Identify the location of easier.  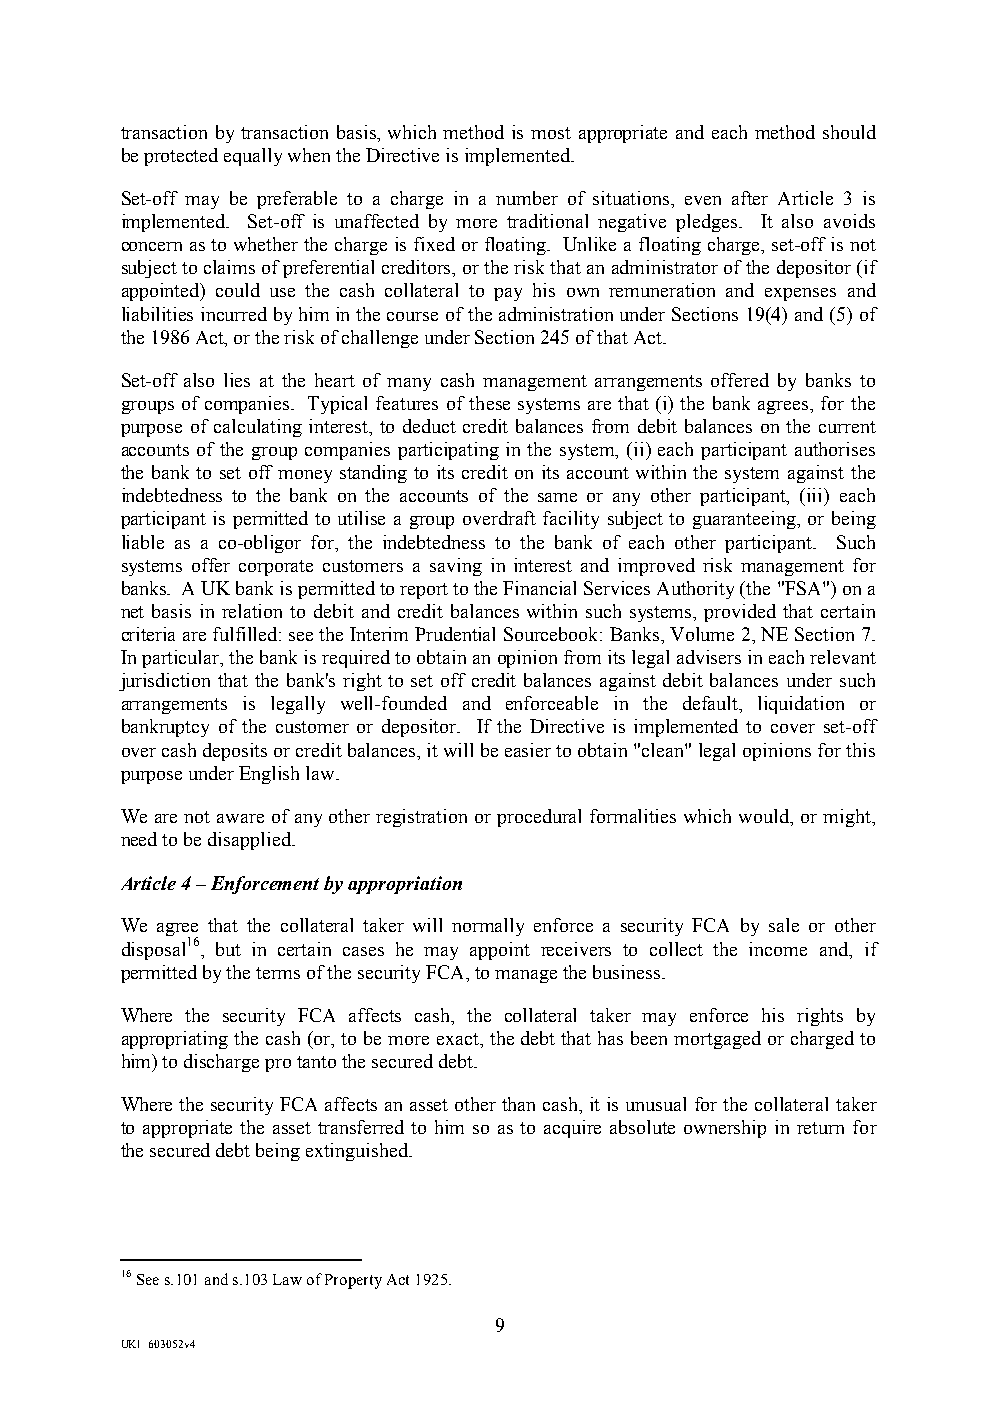
(528, 750).
